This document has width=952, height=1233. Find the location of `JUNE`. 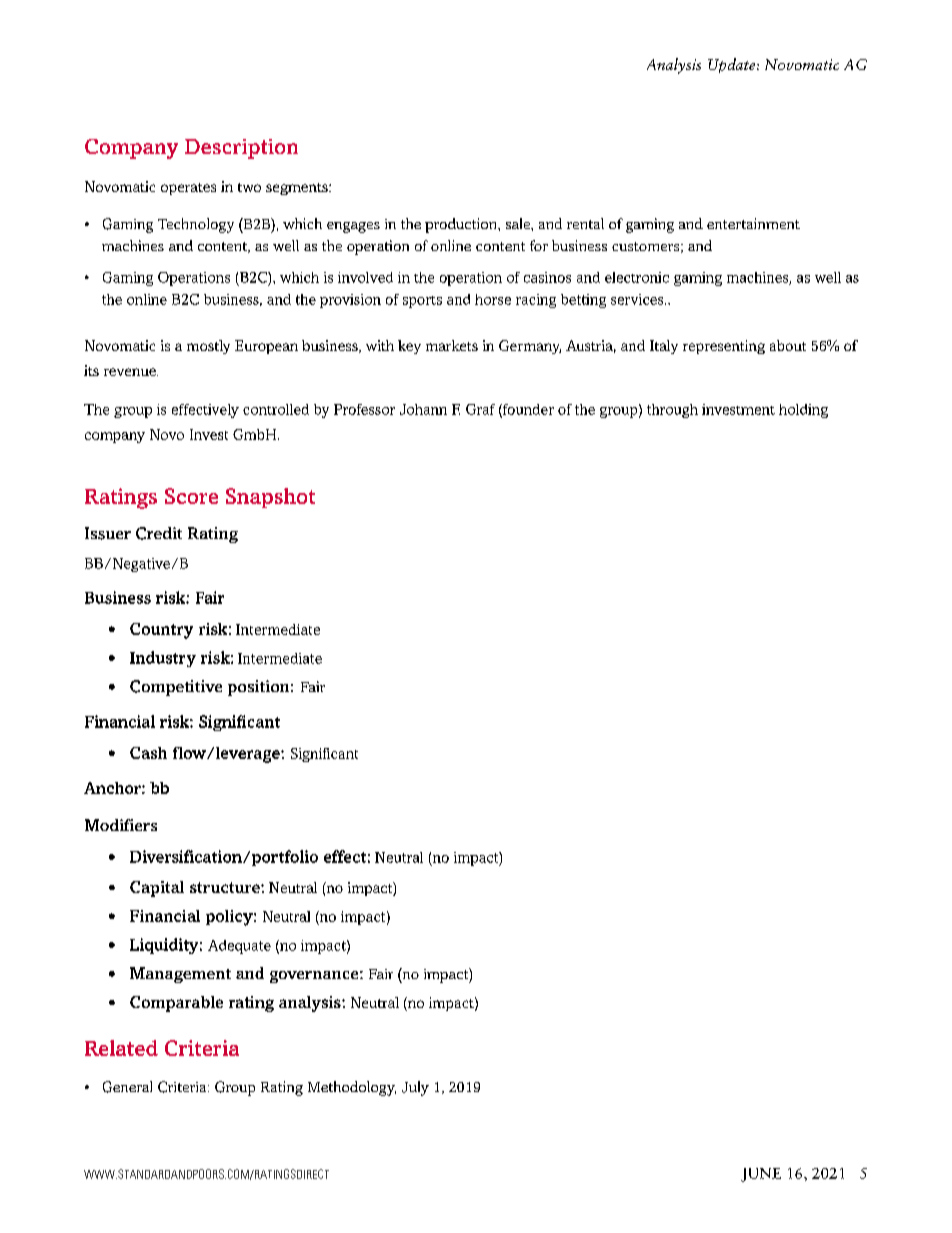

JUNE is located at coordinates (761, 1175).
